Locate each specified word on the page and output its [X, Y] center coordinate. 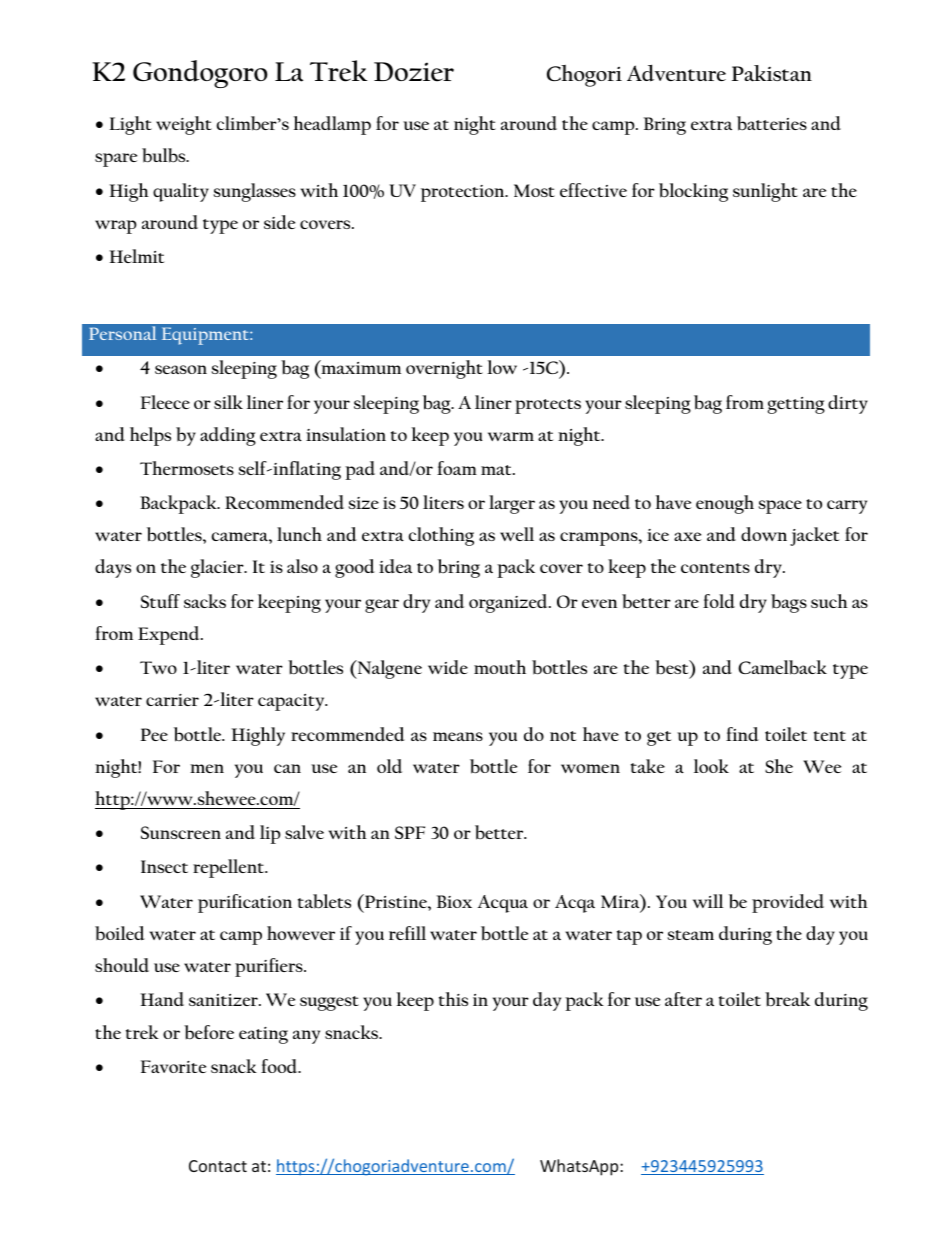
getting [796, 405]
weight [184, 125]
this [453, 999]
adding [228, 436]
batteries [772, 123]
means [458, 736]
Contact [218, 1166]
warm [511, 436]
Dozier [414, 72]
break [787, 999]
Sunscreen [181, 832]
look [711, 766]
